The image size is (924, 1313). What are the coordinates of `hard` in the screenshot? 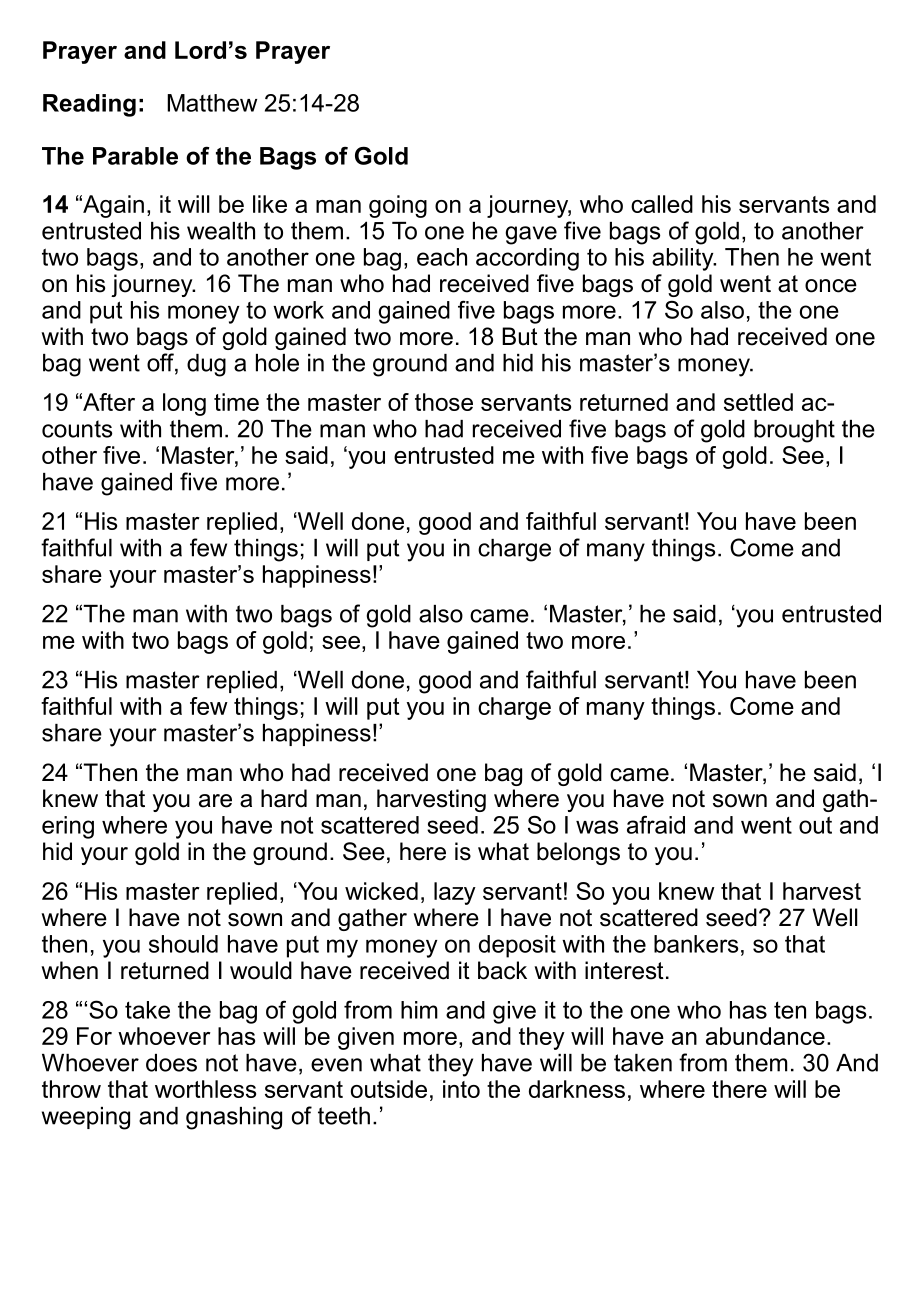 It's located at (284, 798).
